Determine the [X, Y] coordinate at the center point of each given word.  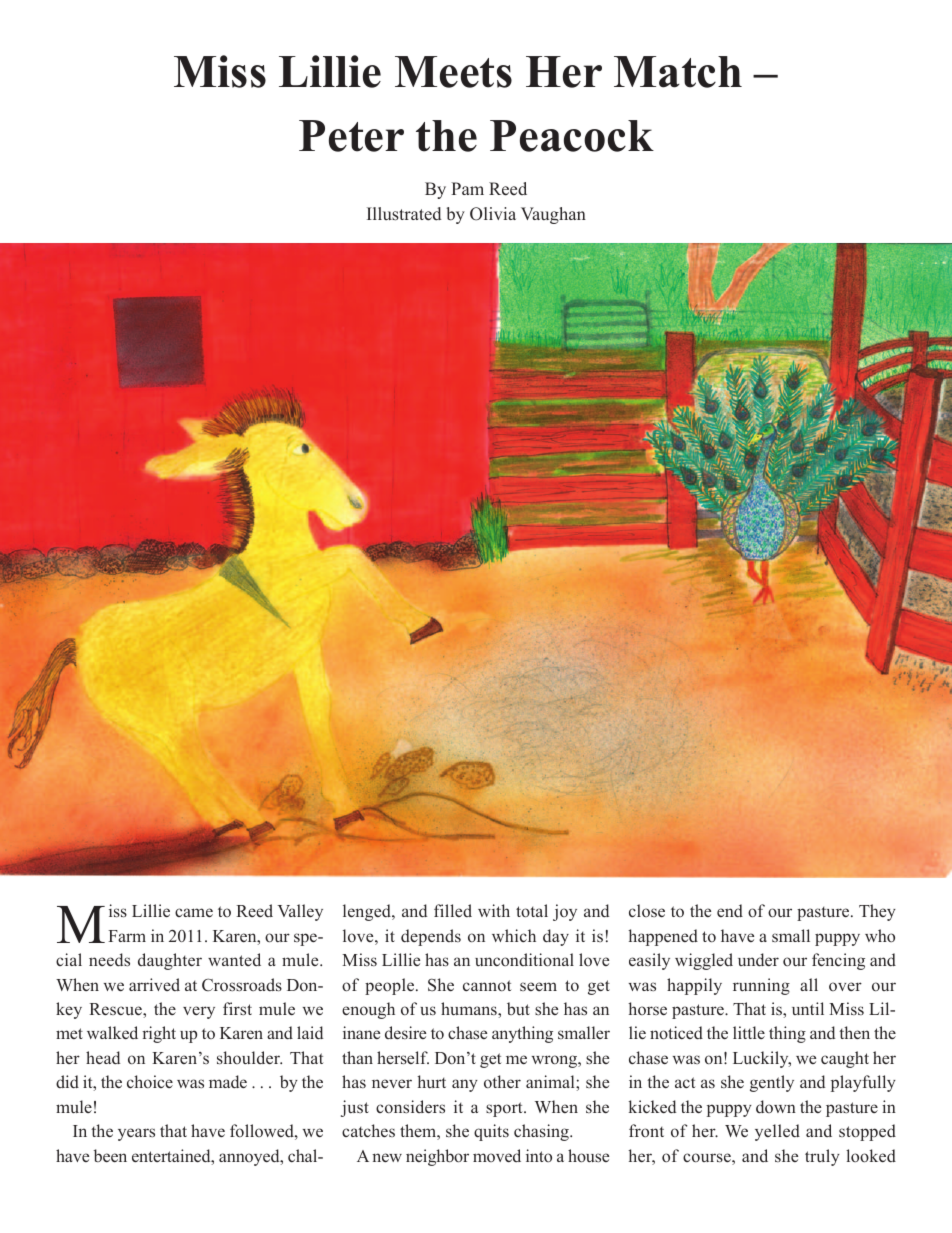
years [136, 1134]
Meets [453, 72]
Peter [351, 136]
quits [491, 1132]
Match [678, 72]
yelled [777, 1132]
